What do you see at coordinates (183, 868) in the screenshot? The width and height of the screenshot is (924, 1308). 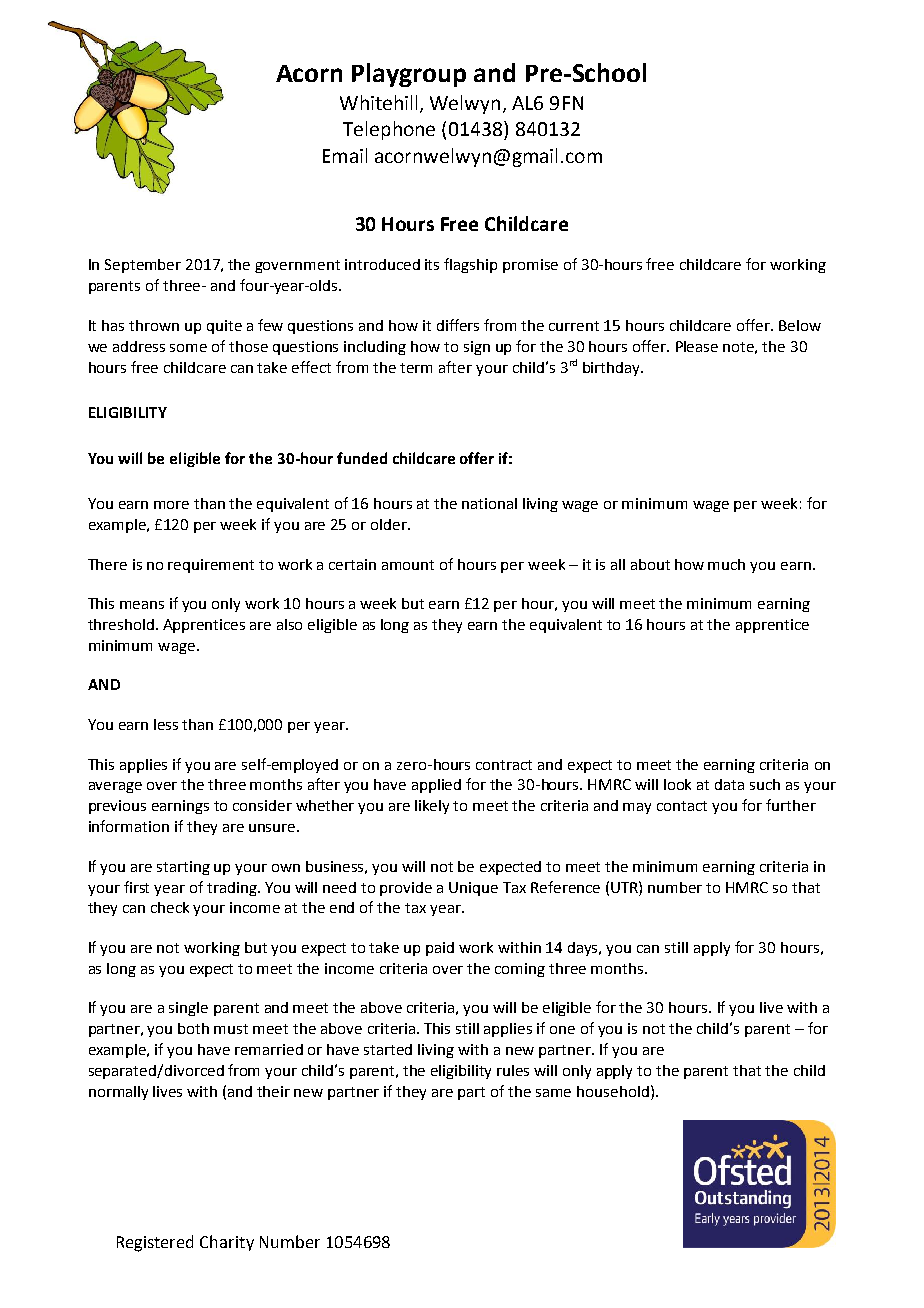 I see `starting` at bounding box center [183, 868].
